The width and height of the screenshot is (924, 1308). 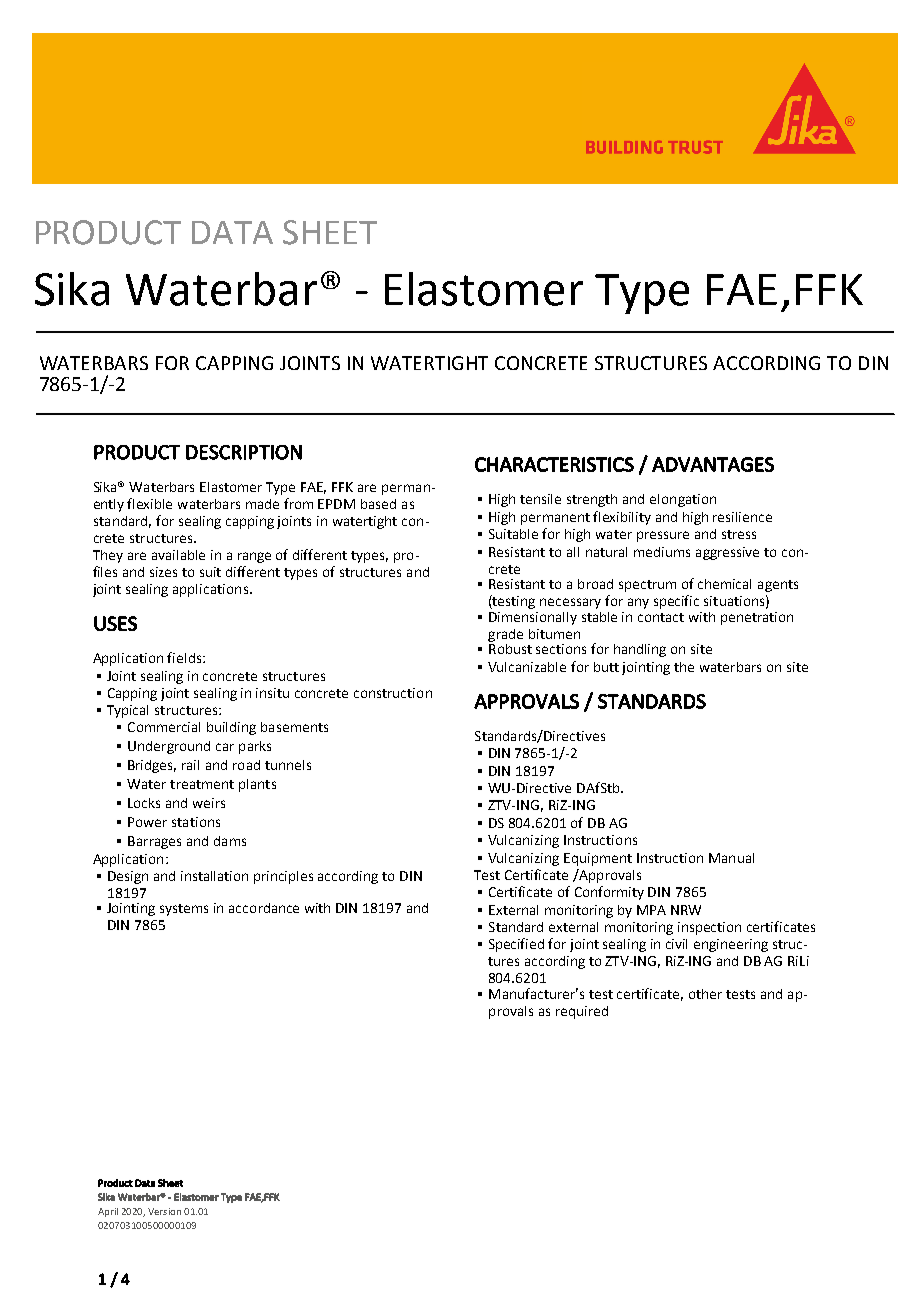 What do you see at coordinates (185, 657) in the screenshot?
I see `fields` at bounding box center [185, 657].
